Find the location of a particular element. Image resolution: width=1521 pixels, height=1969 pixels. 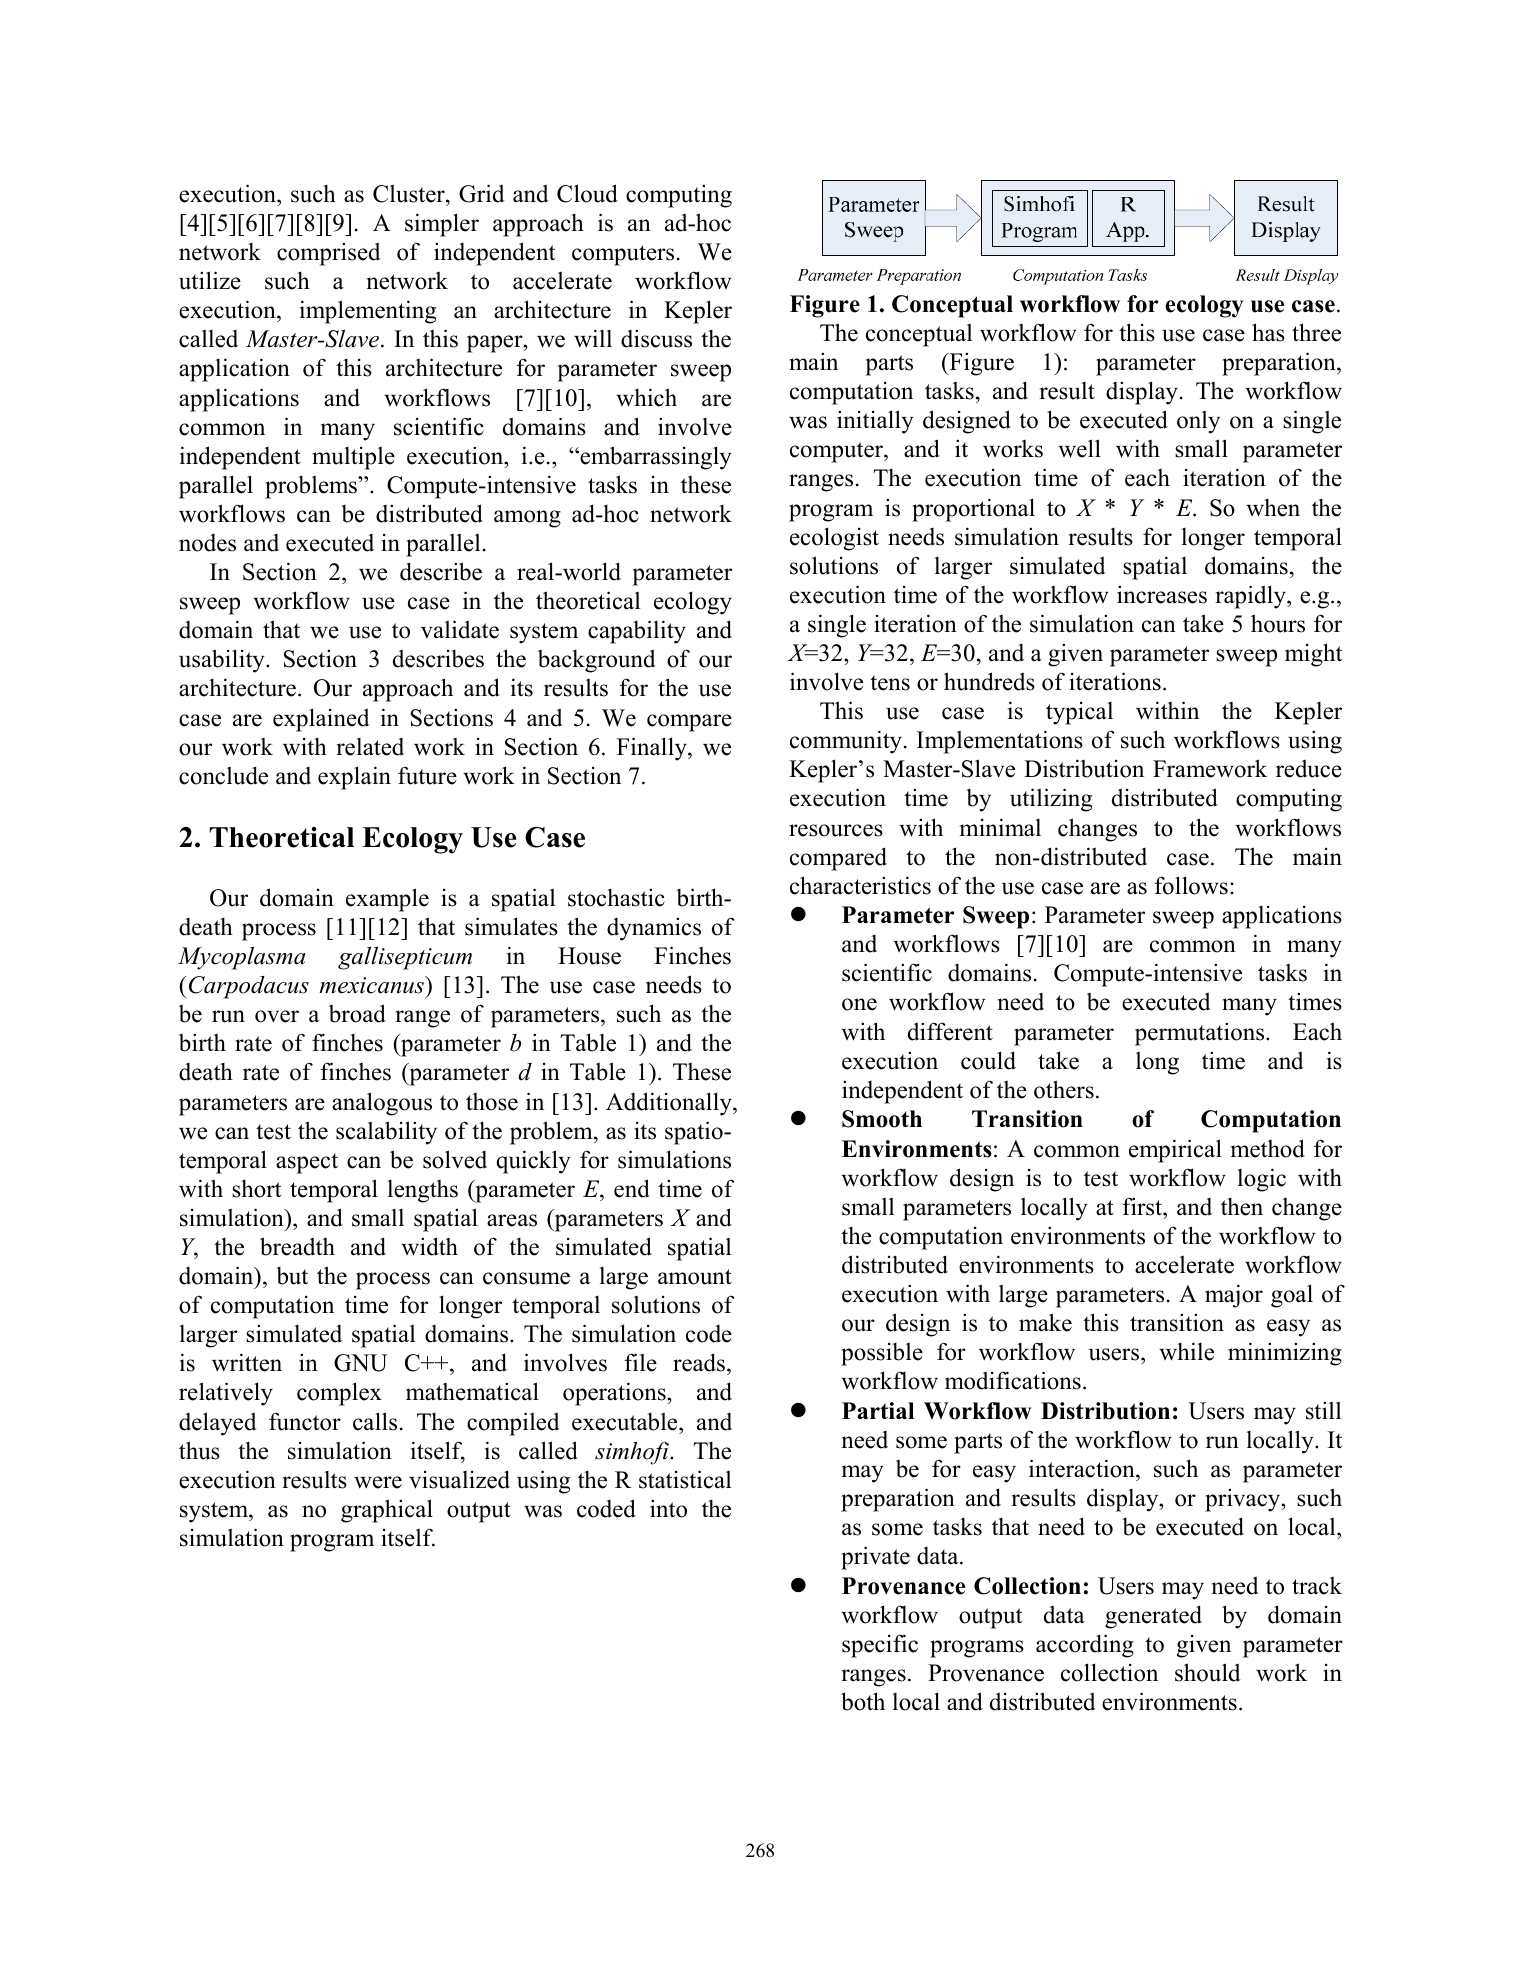

comprised is located at coordinates (329, 254).
